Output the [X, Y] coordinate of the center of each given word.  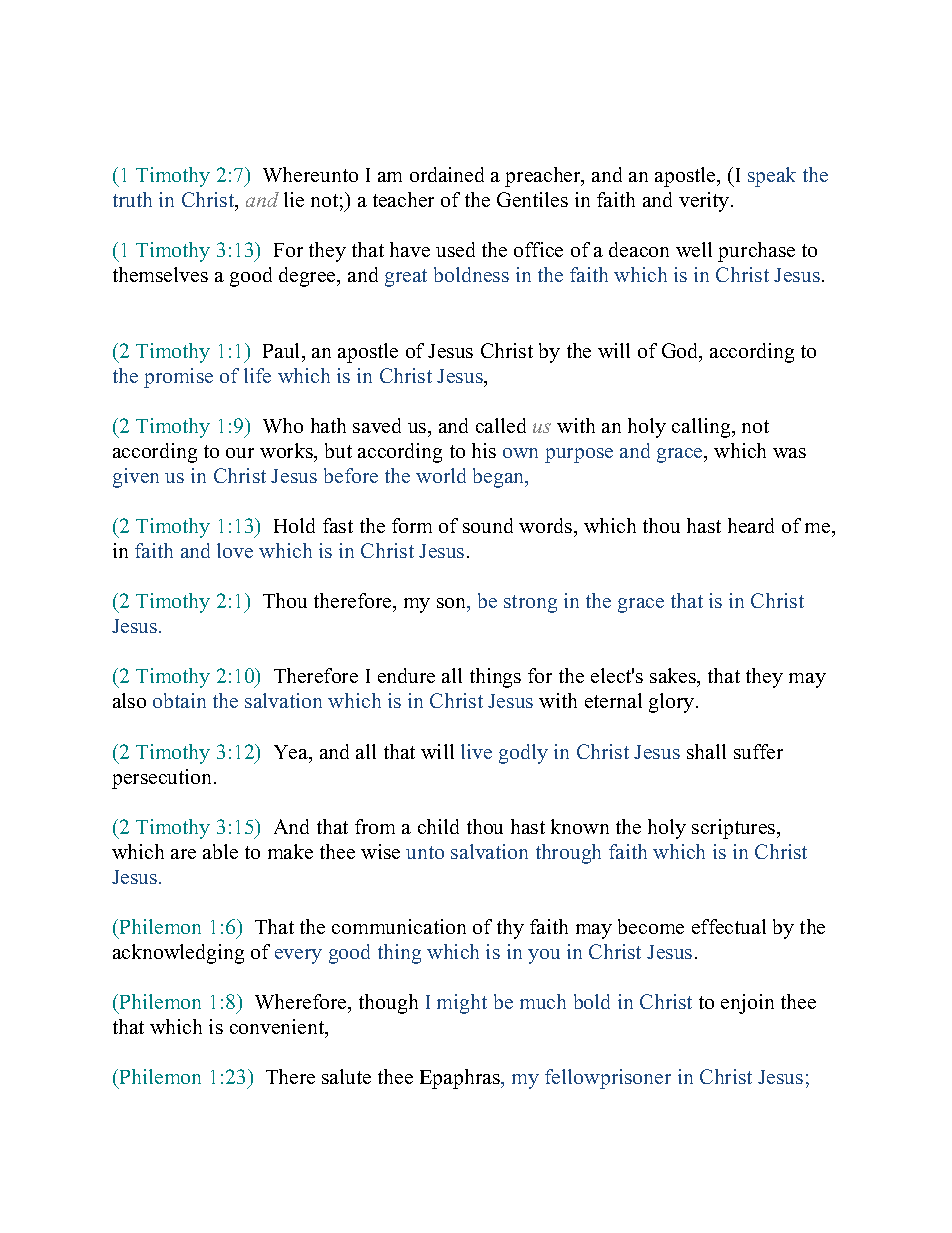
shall [706, 751]
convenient [278, 1028]
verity [705, 202]
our [240, 453]
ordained [447, 174]
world [441, 475]
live [476, 751]
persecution [163, 779]
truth [132, 199]
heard [751, 525]
